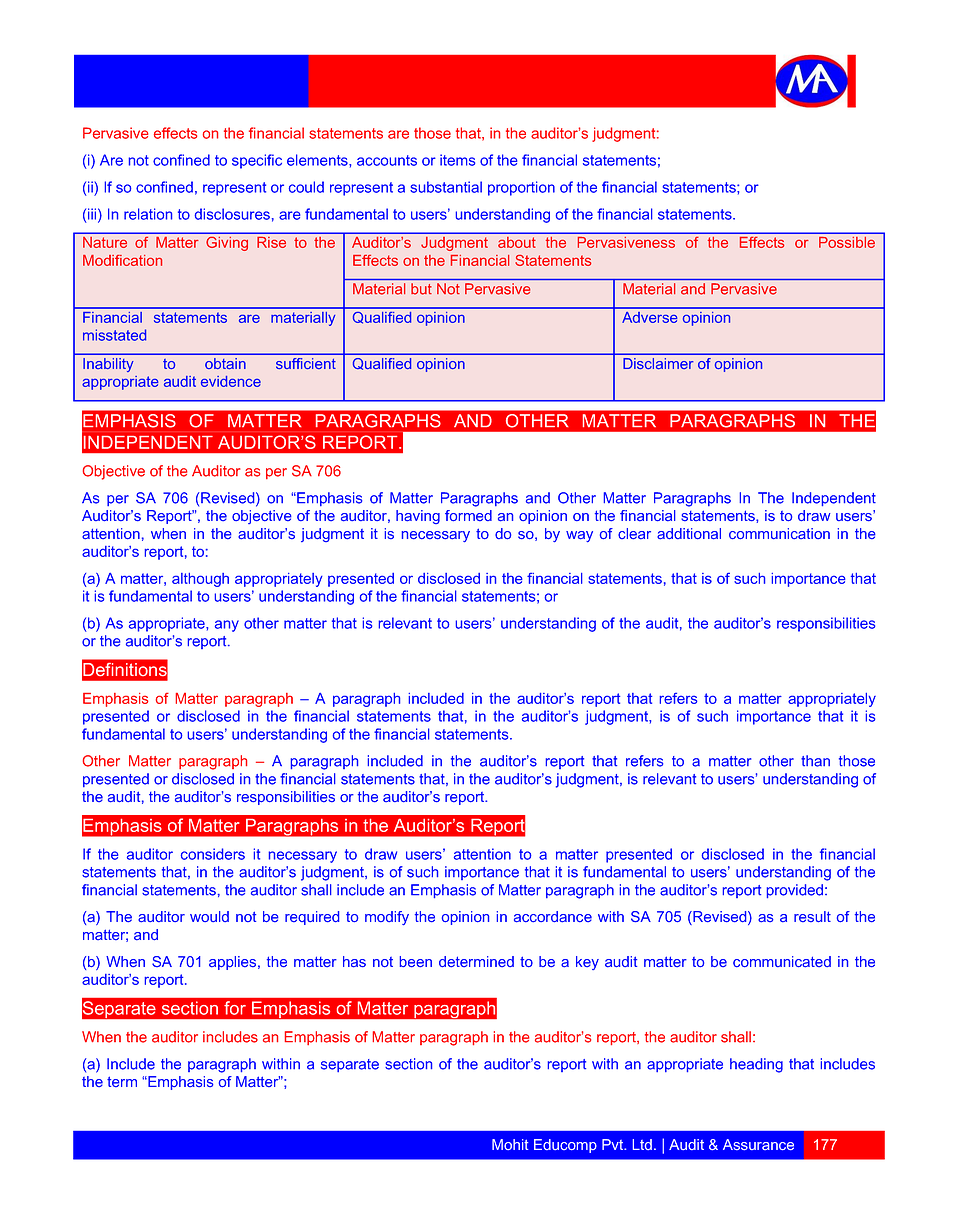 The height and width of the screenshot is (1232, 958). Describe the element at coordinates (815, 761) in the screenshot. I see `than` at that location.
